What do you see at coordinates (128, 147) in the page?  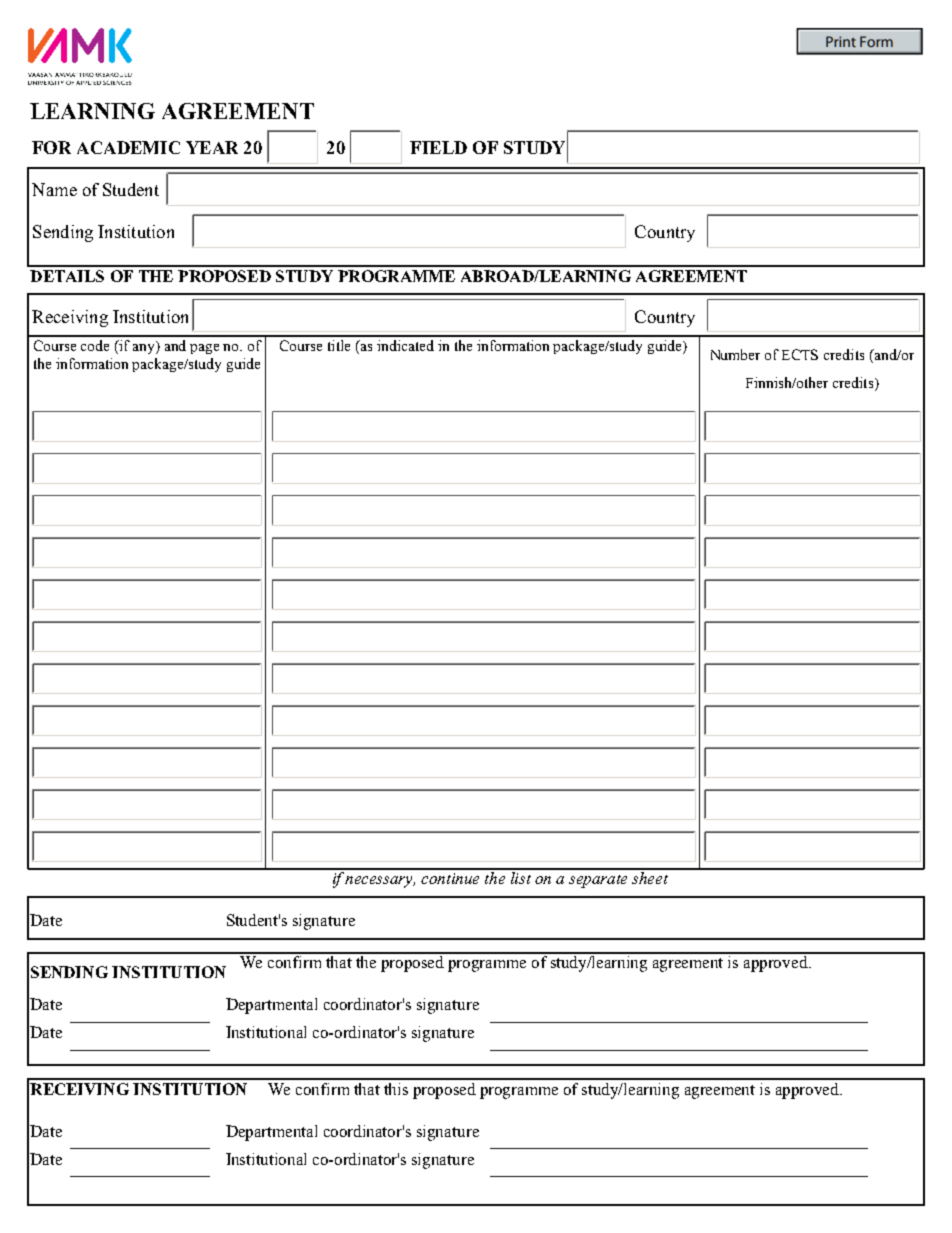 I see `ACADEMIC` at bounding box center [128, 147].
